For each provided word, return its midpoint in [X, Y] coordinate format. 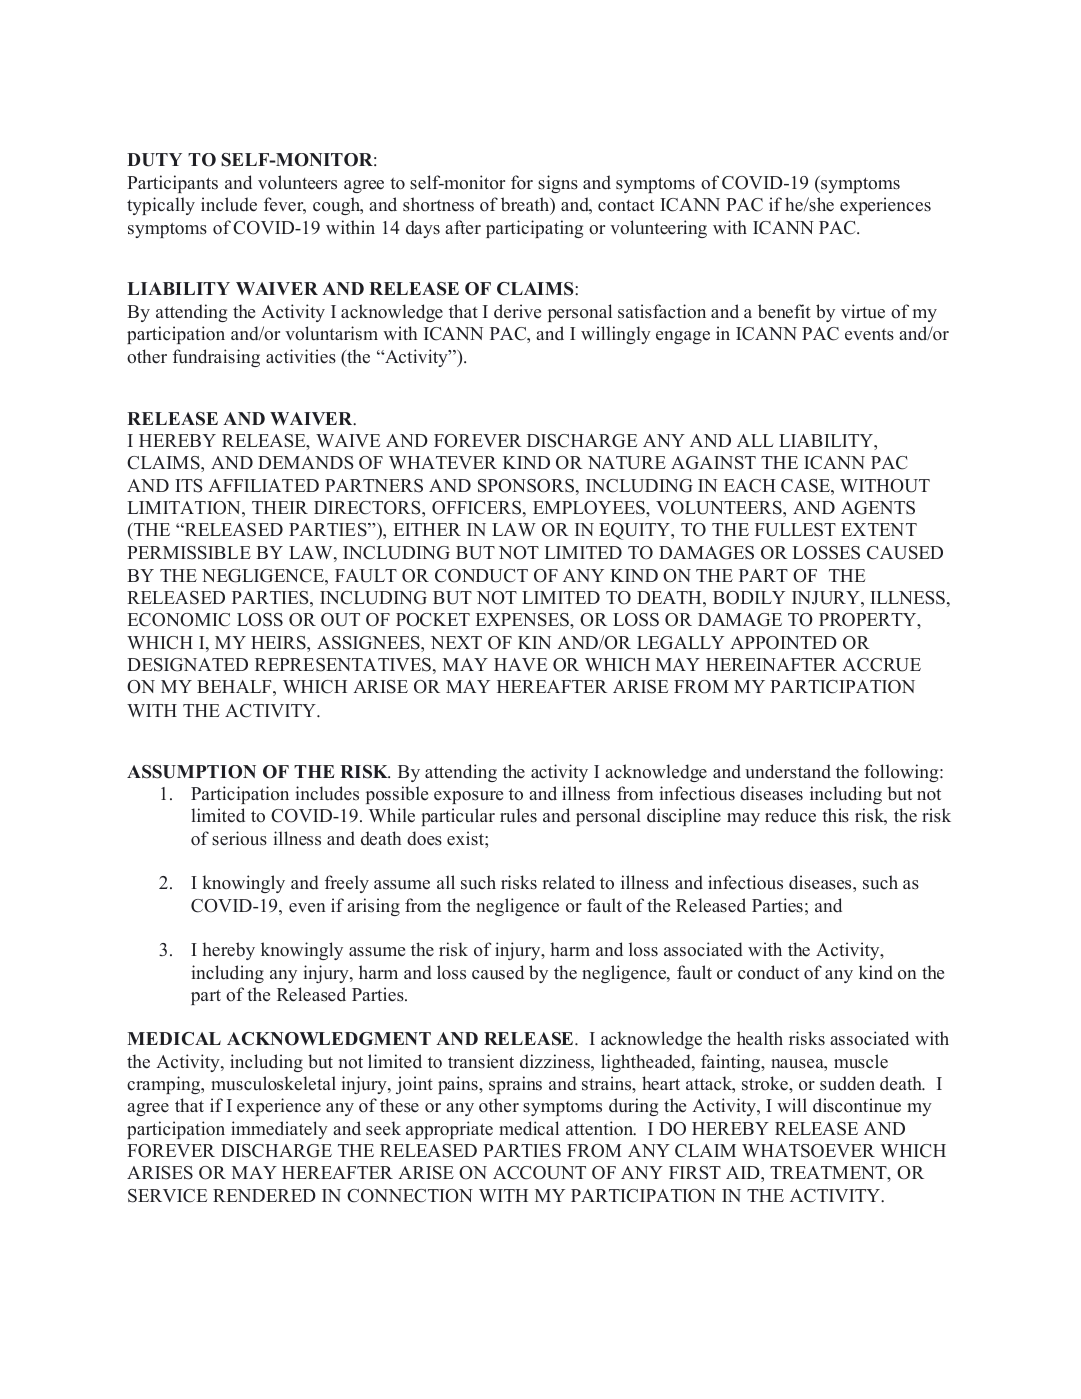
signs [558, 184]
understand [788, 771]
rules [518, 815]
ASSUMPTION [191, 772]
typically [161, 206]
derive [517, 311]
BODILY [749, 598]
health [760, 1038]
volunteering [658, 229]
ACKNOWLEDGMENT [329, 1039]
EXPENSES [523, 620]
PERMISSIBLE [189, 553]
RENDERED [264, 1195]
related [568, 882]
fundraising [216, 358]
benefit [784, 311]
